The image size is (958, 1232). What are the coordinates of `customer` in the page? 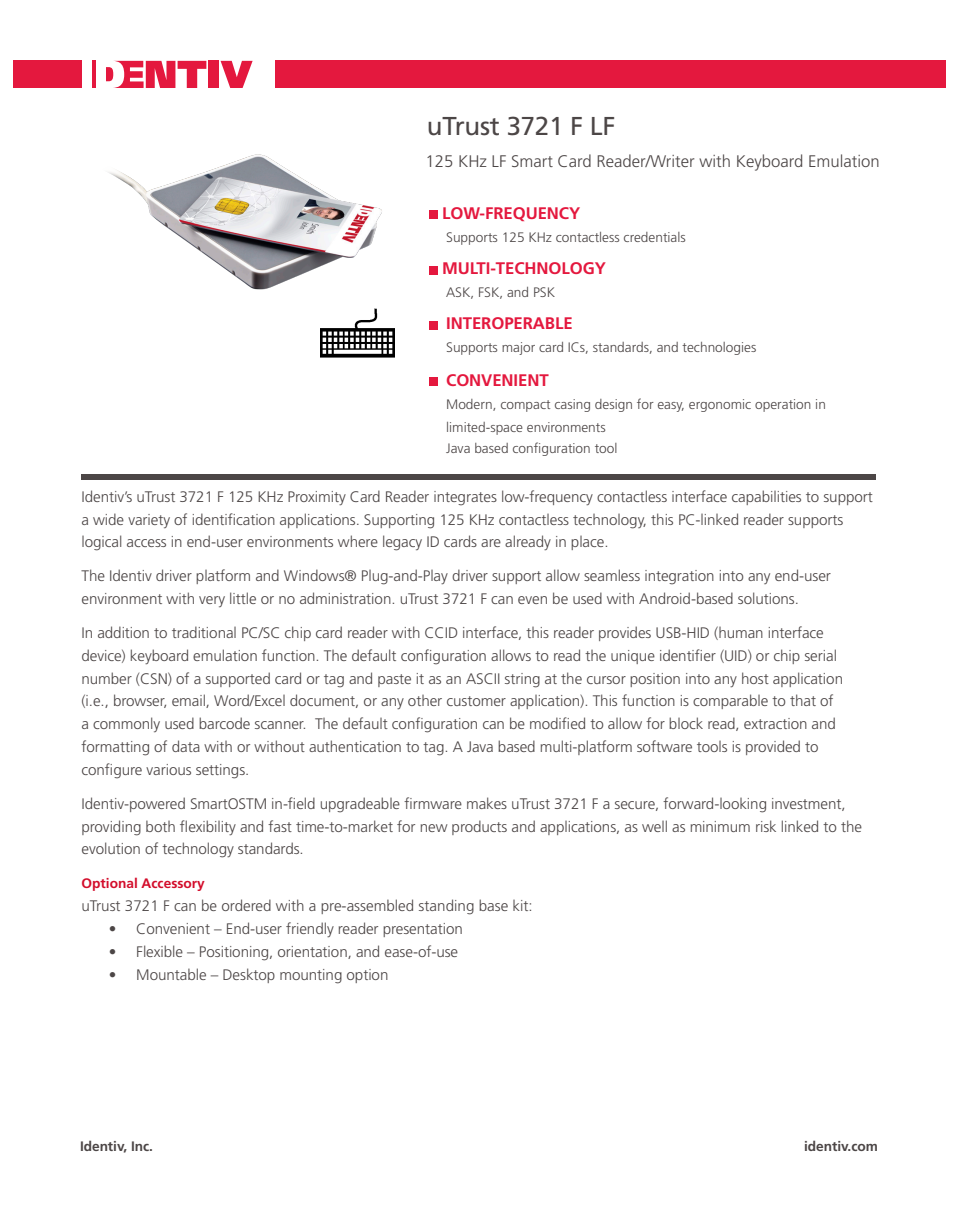 It's located at (476, 701).
